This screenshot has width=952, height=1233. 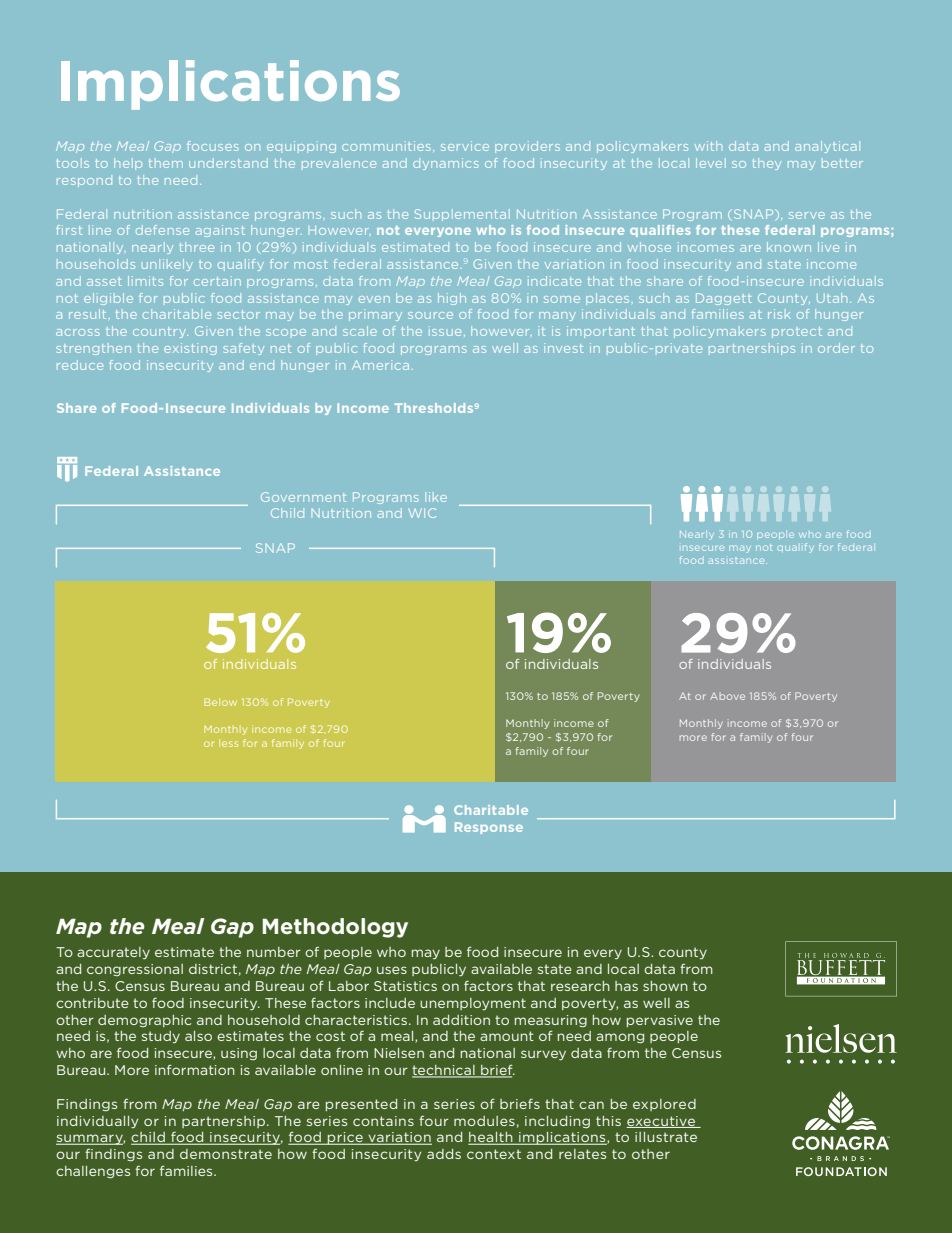 I want to click on Government, so click(x=303, y=497).
